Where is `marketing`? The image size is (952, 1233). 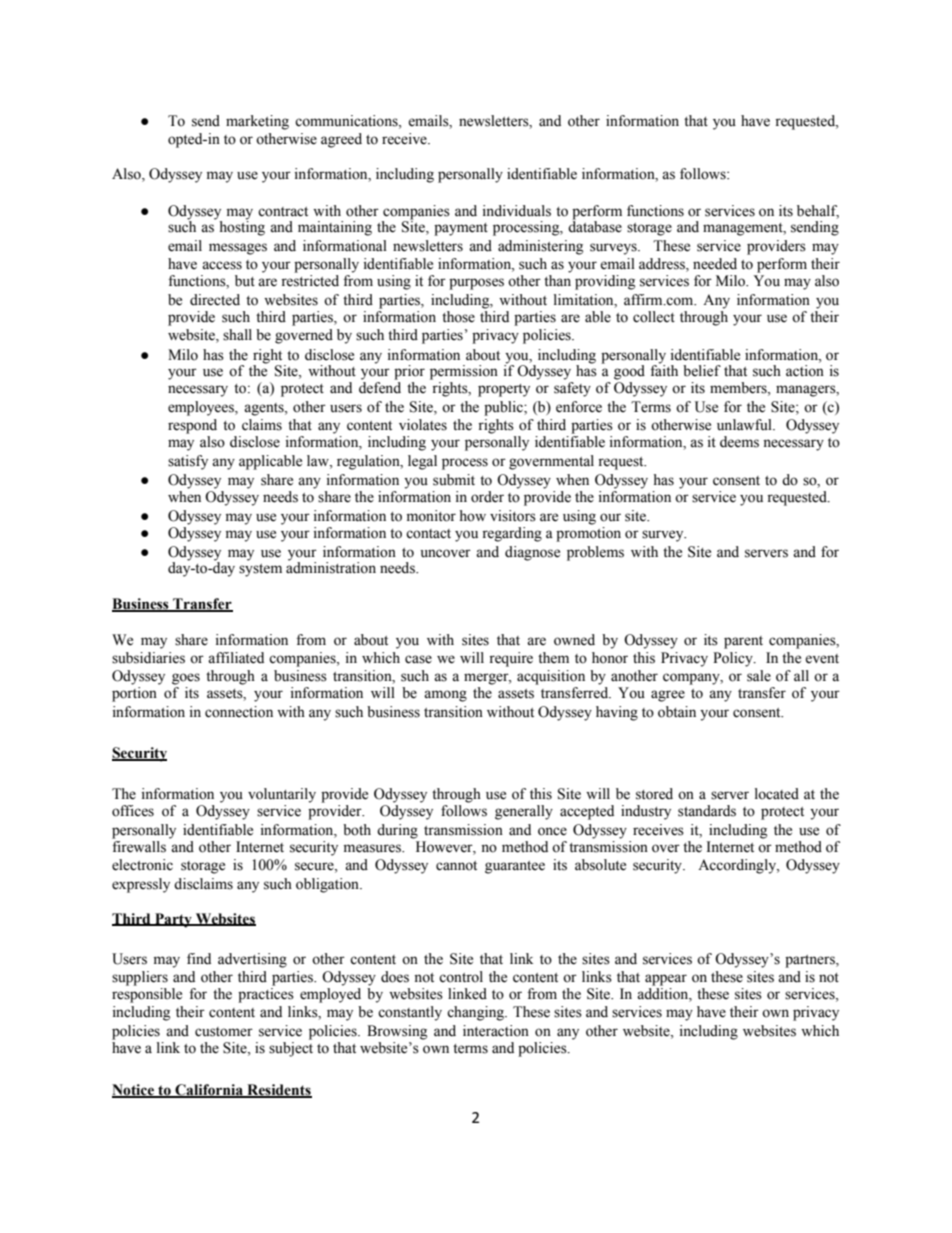
marketing is located at coordinates (257, 122).
